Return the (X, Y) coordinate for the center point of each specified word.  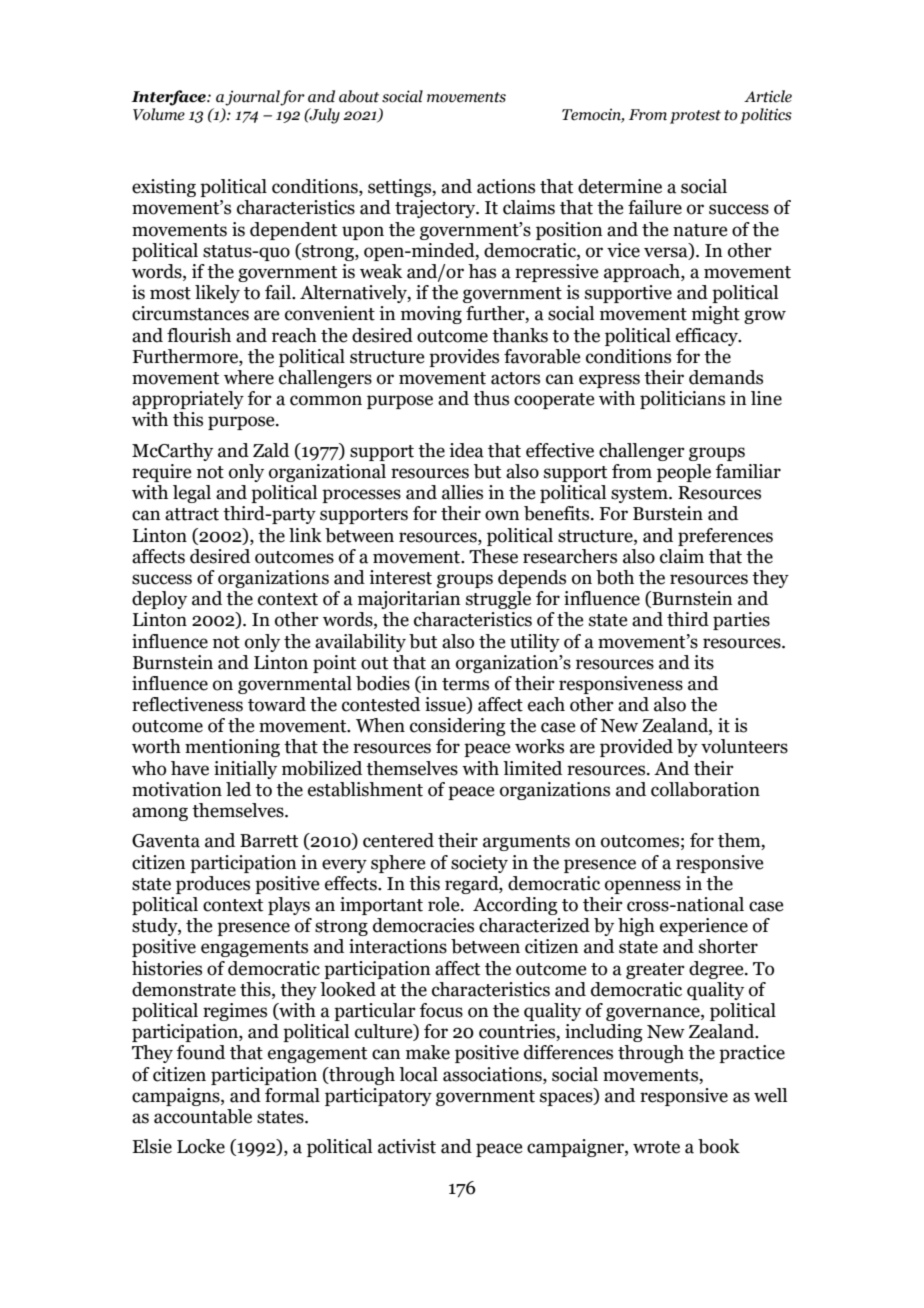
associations (493, 1074)
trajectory (436, 209)
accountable (203, 1116)
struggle (498, 600)
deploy (159, 600)
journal (253, 98)
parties (741, 621)
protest (695, 117)
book (719, 1146)
